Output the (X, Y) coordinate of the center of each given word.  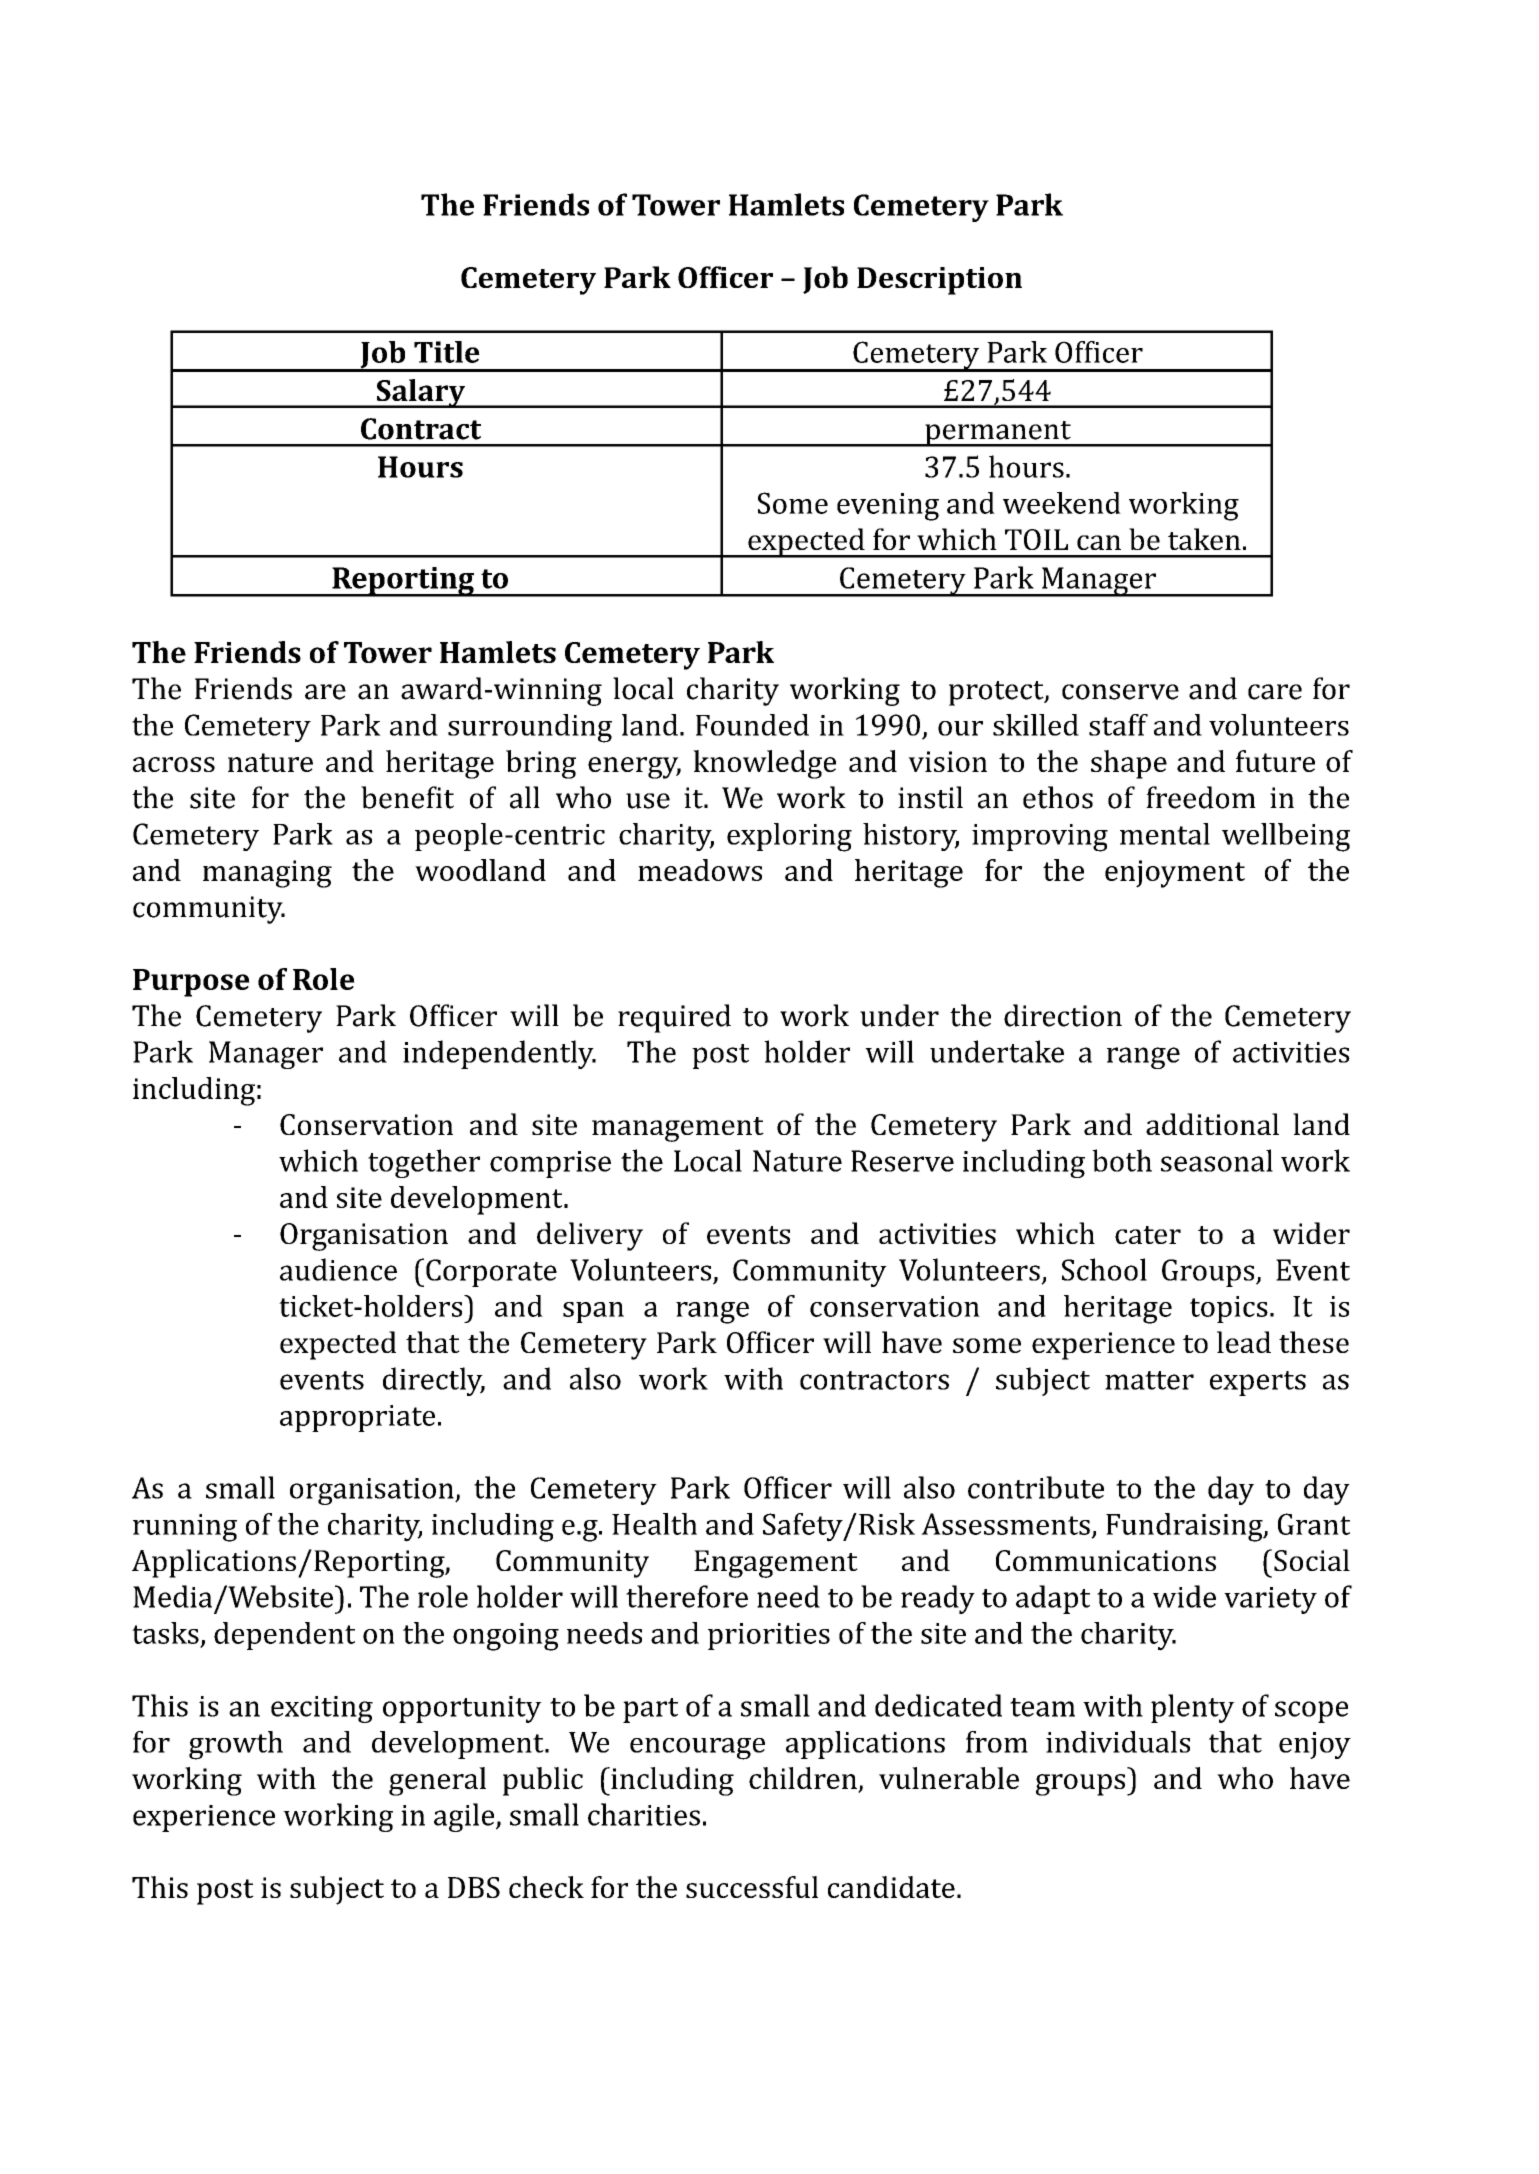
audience (338, 1269)
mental (1165, 834)
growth (236, 1745)
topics (1229, 1309)
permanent (998, 434)
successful (752, 1887)
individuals (1118, 1742)
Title (447, 352)
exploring (789, 837)
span (593, 1312)
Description (939, 281)
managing (267, 874)
